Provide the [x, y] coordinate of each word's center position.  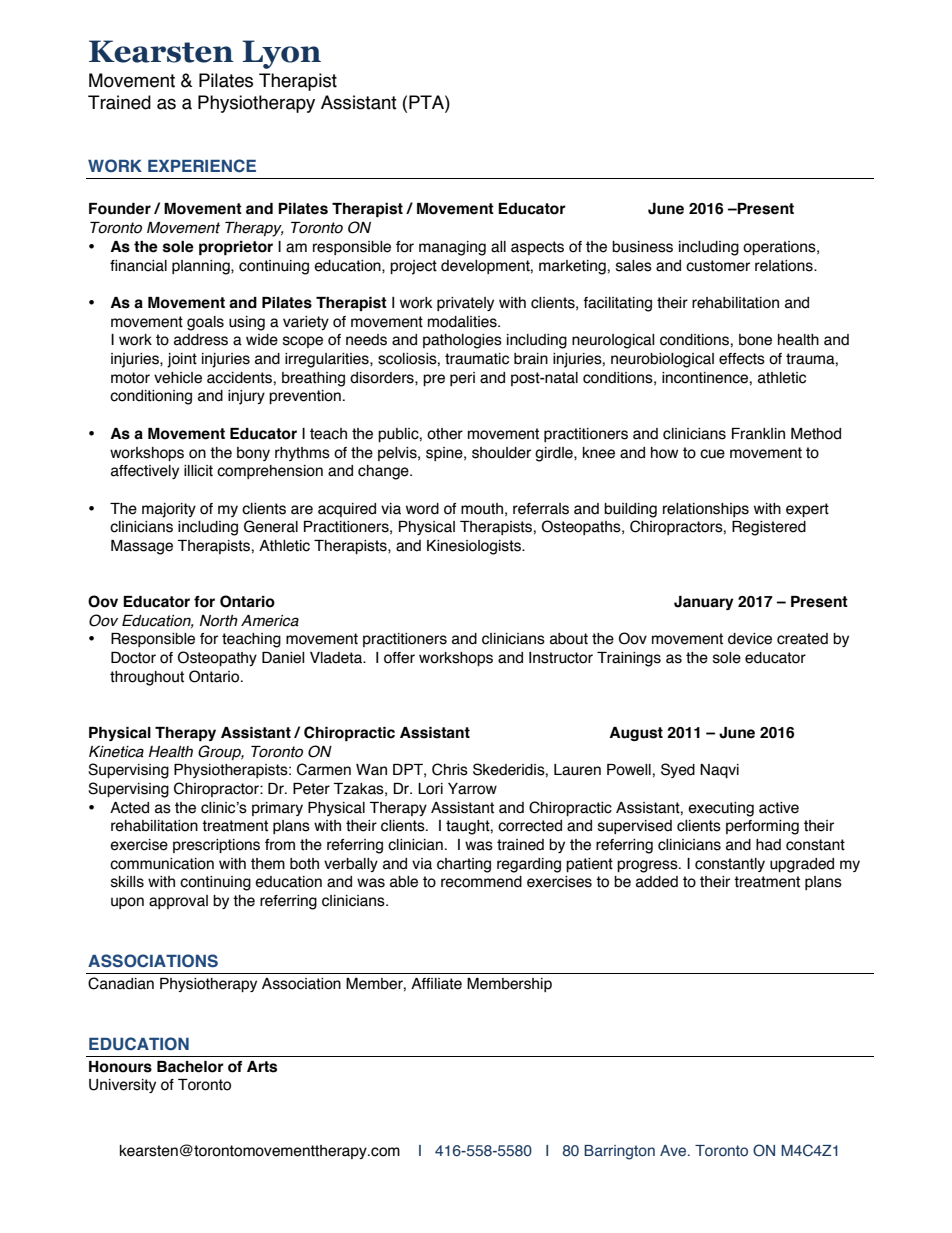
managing [452, 248]
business [642, 247]
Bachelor [190, 1067]
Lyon [281, 54]
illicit [198, 471]
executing [721, 809]
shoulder [501, 453]
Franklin [758, 434]
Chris [450, 769]
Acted [129, 808]
